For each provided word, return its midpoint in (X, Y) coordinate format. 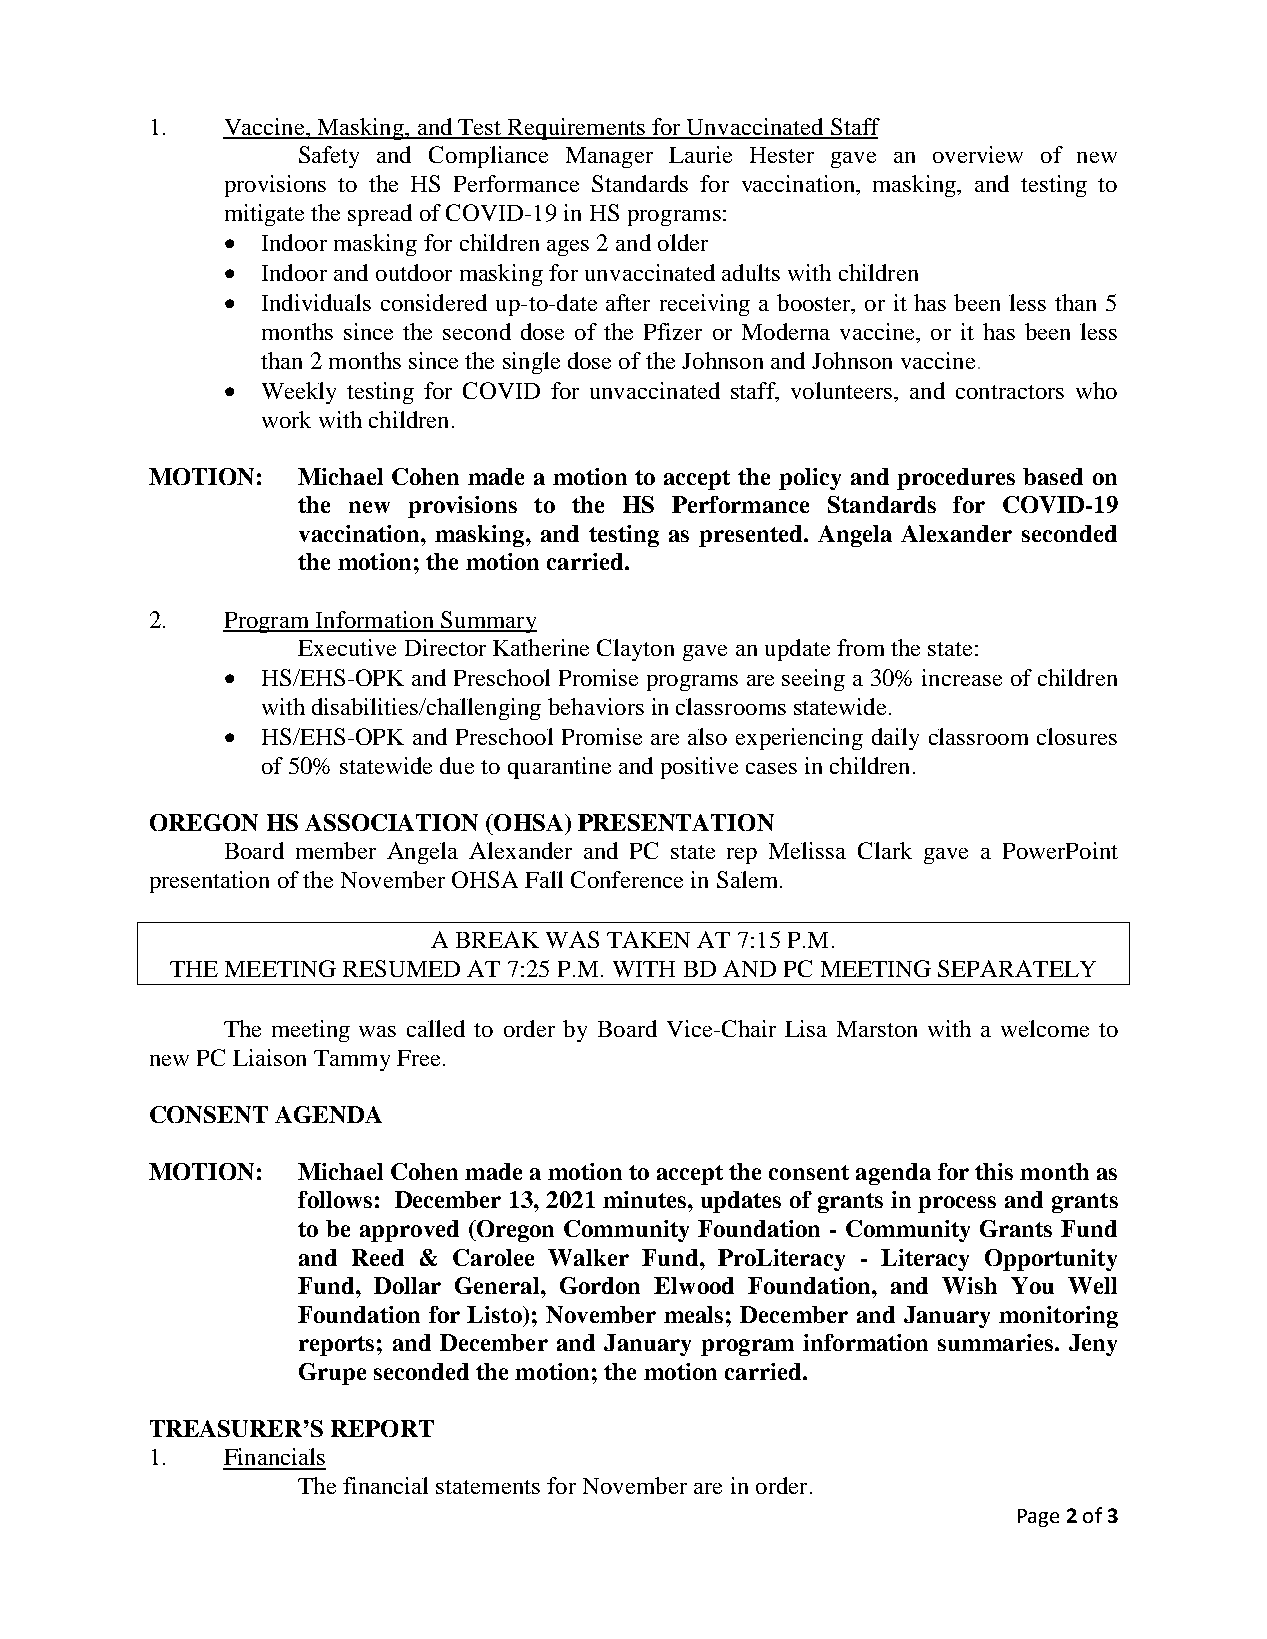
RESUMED (401, 968)
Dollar (407, 1285)
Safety (329, 157)
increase (962, 677)
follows (335, 1199)
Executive (347, 647)
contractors (1010, 392)
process (957, 1204)
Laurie (700, 154)
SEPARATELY (1017, 968)
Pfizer (673, 331)
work (286, 419)
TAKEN (648, 939)
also (707, 736)
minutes (644, 1199)
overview (978, 154)
